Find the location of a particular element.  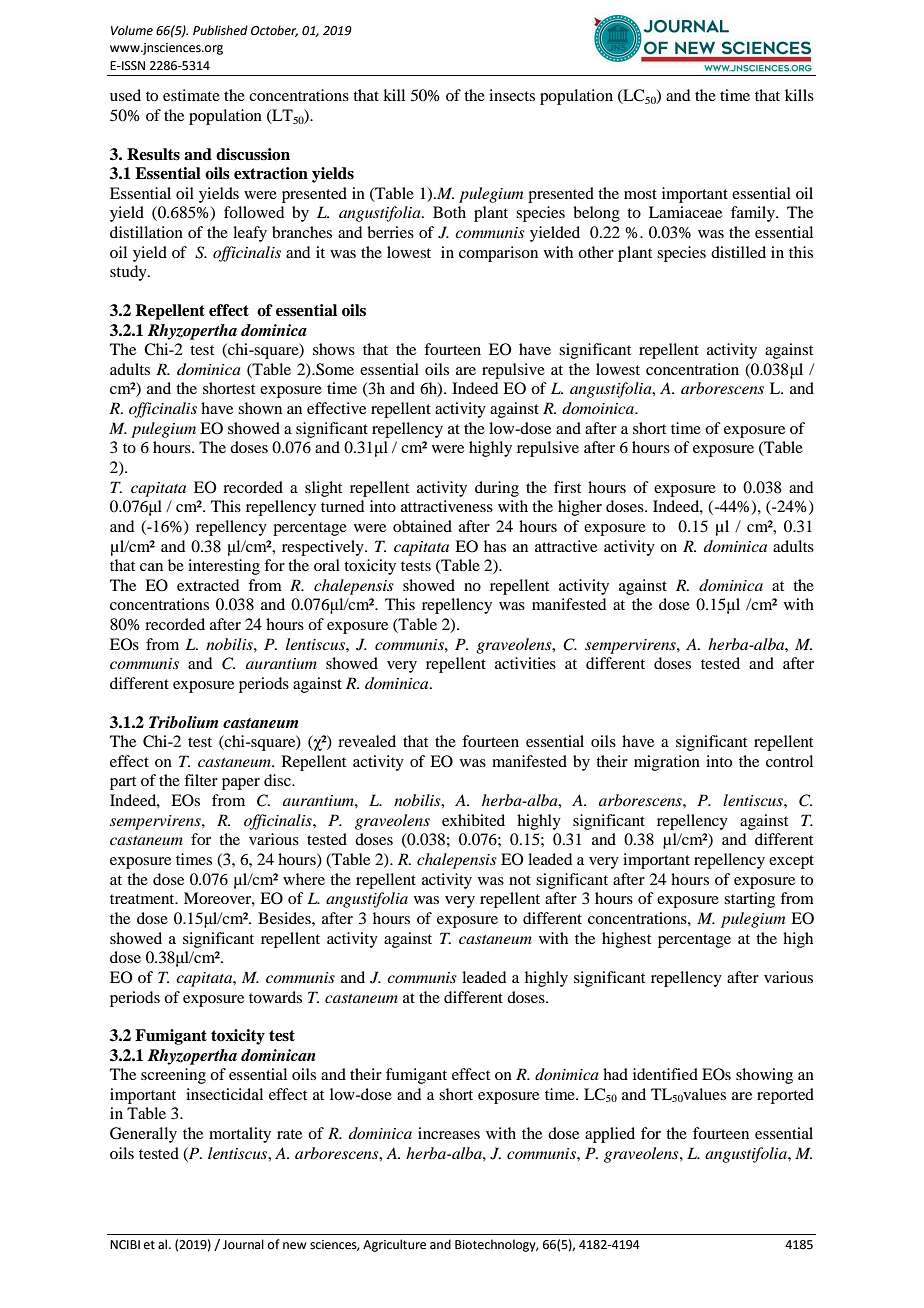

during is located at coordinates (497, 489).
